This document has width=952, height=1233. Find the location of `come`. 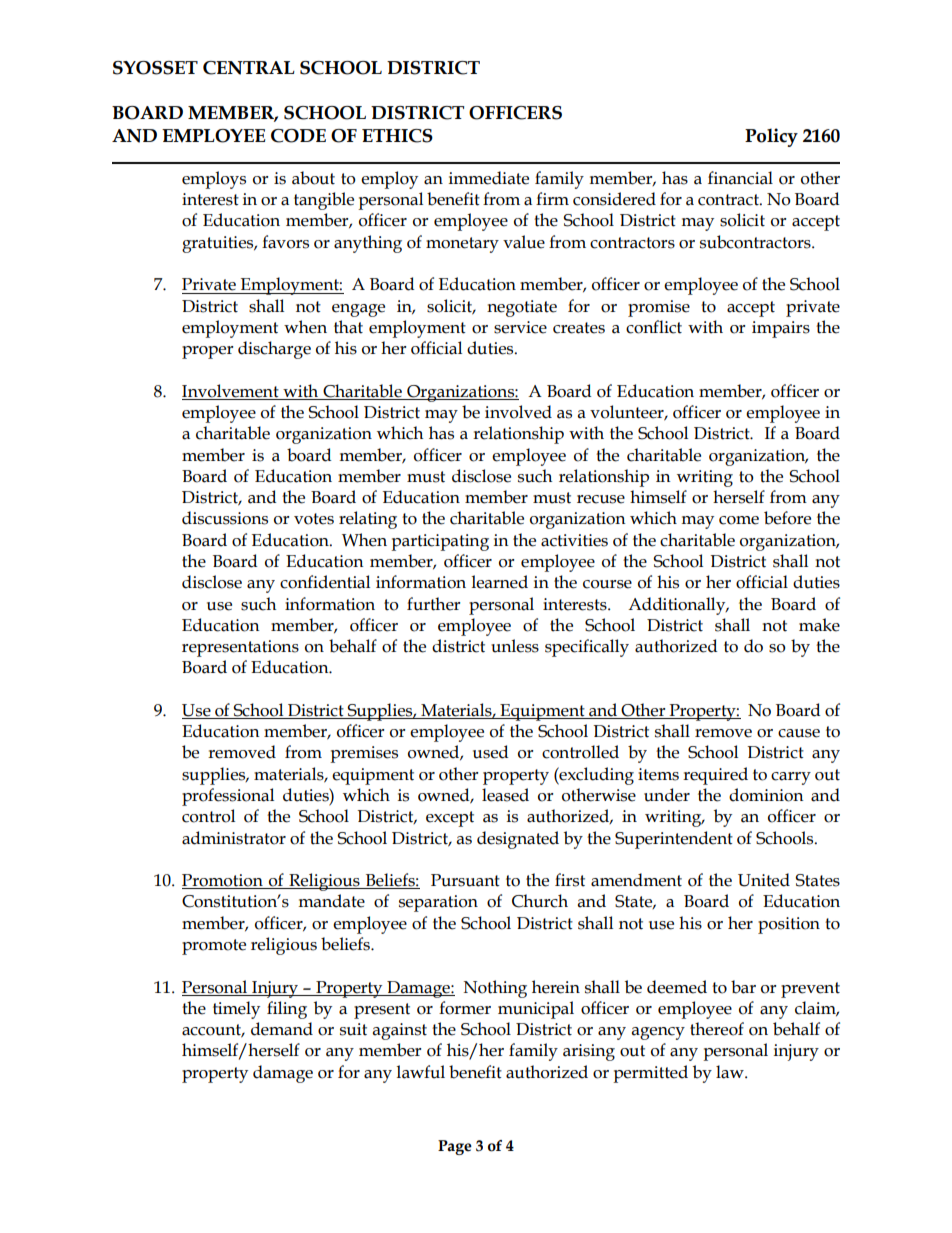

come is located at coordinates (739, 520).
